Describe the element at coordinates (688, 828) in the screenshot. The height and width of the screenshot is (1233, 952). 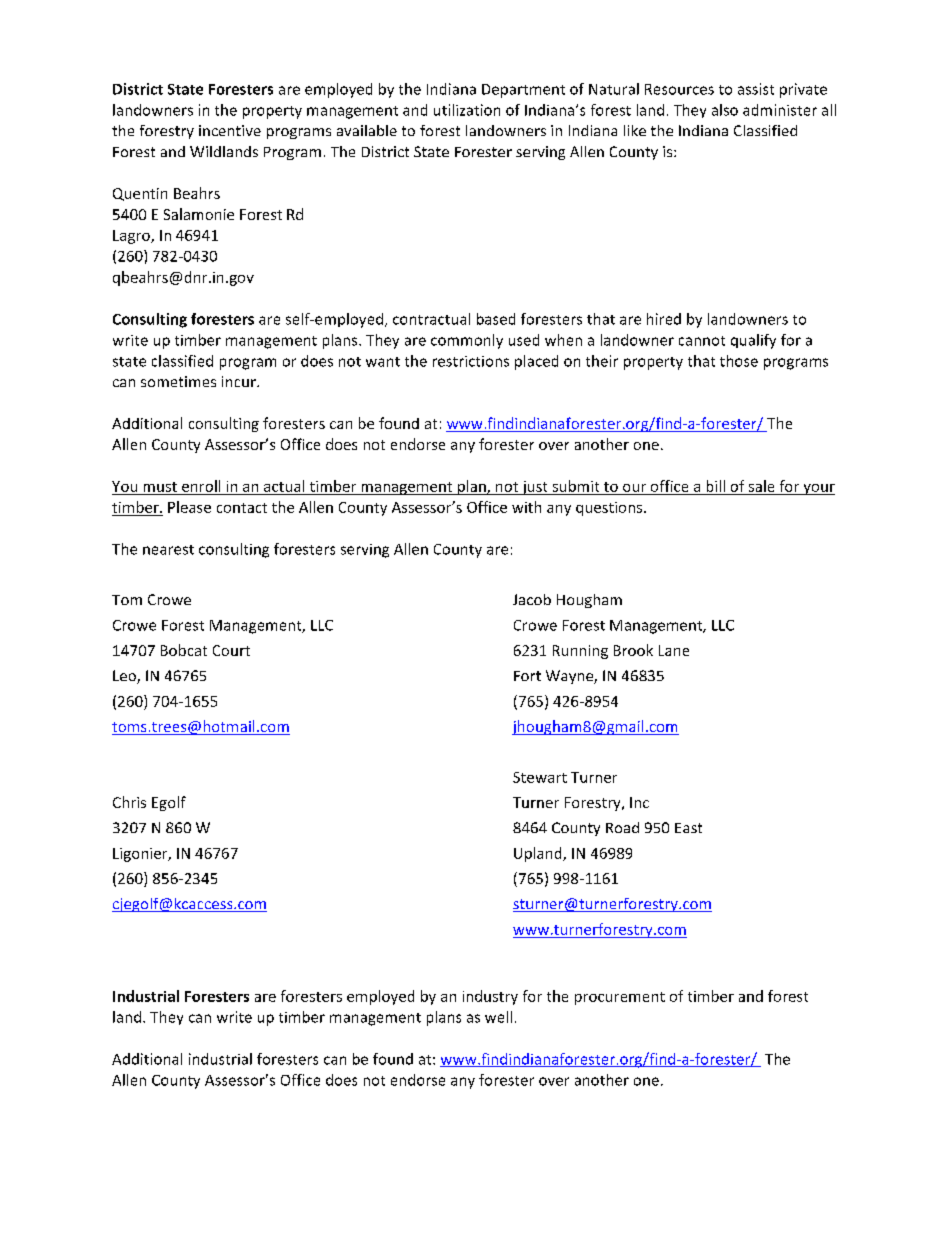
I see `East` at that location.
